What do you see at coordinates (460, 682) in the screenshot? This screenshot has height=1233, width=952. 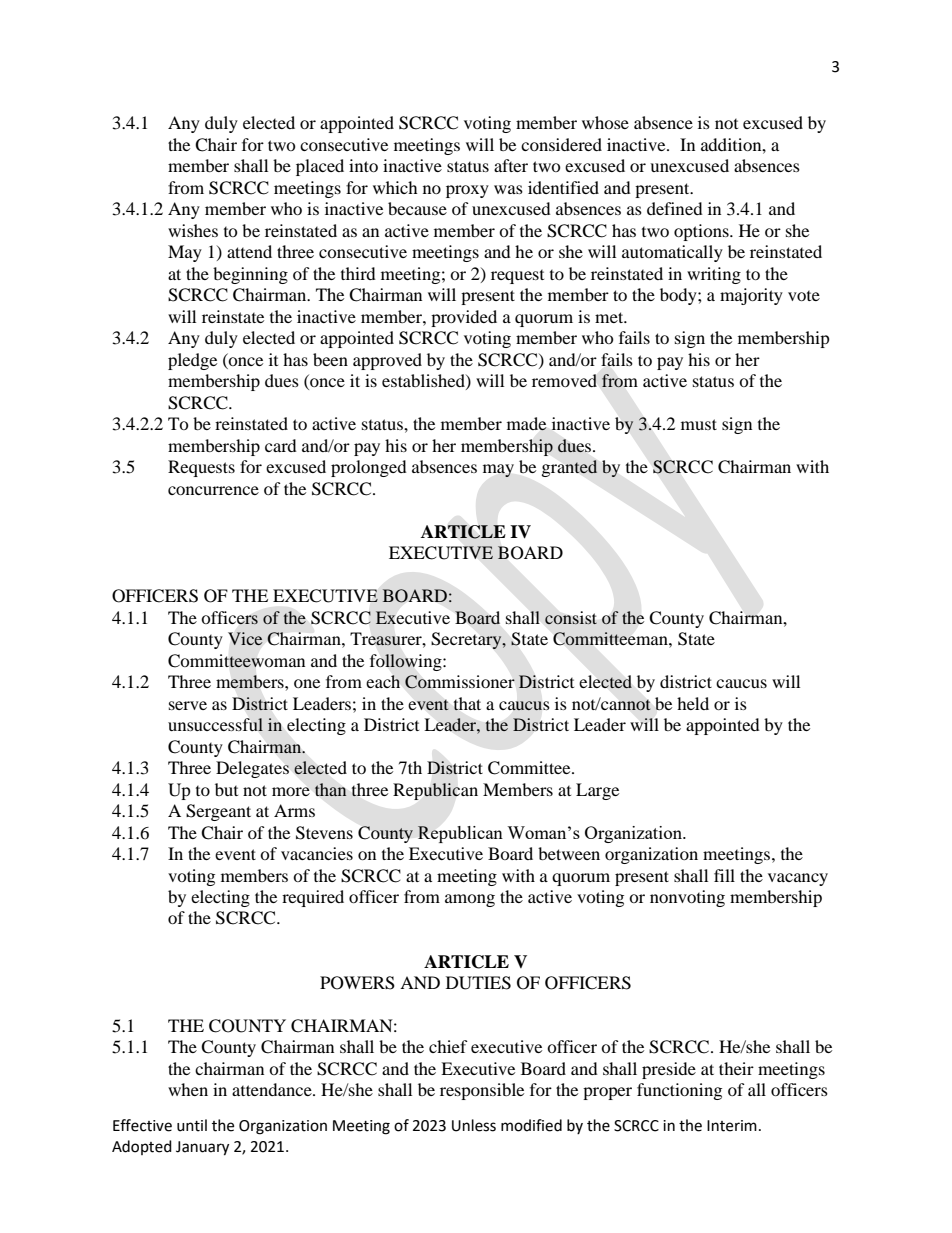 I see `Commissioner` at bounding box center [460, 682].
